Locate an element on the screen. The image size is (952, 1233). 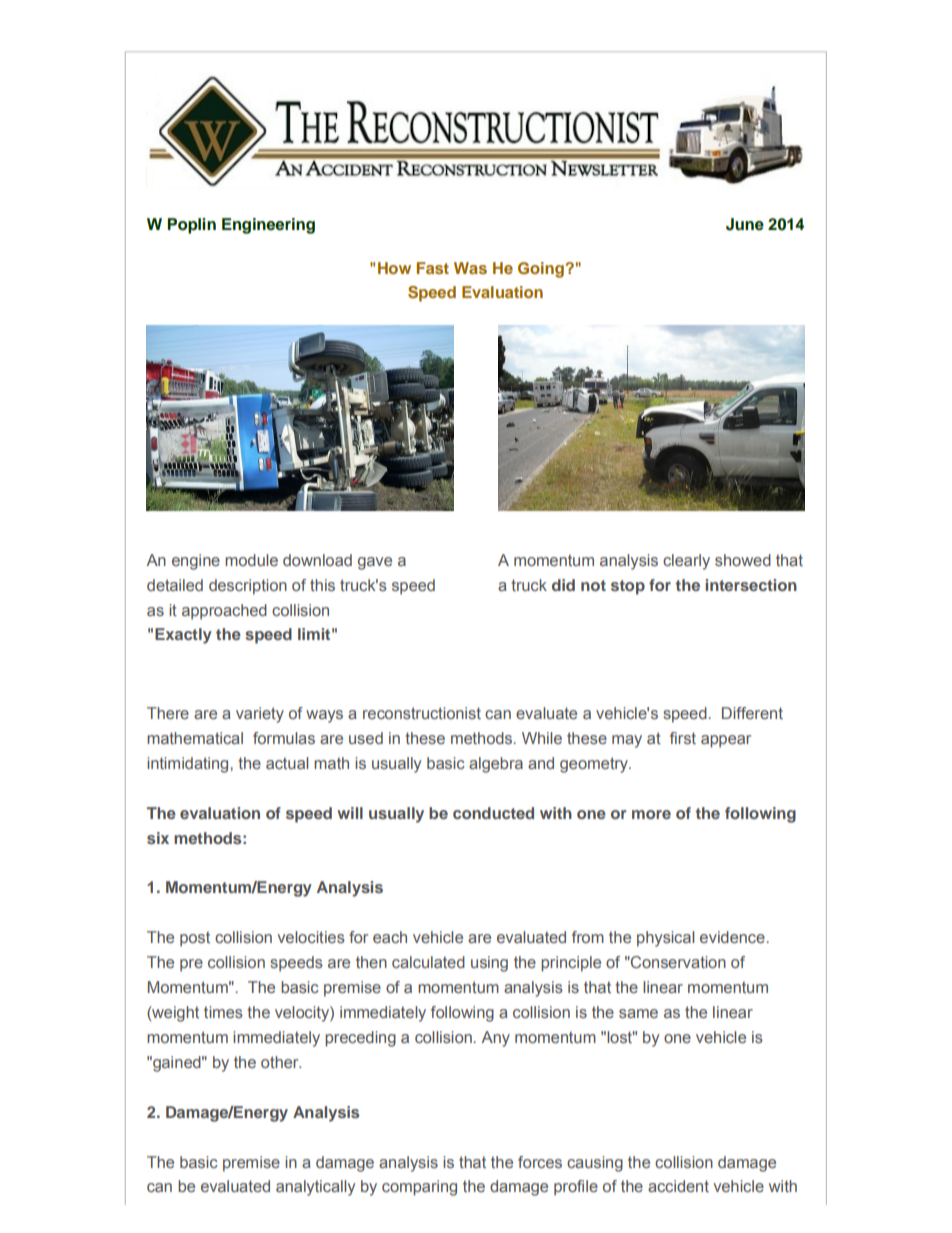
Fast is located at coordinates (433, 268).
